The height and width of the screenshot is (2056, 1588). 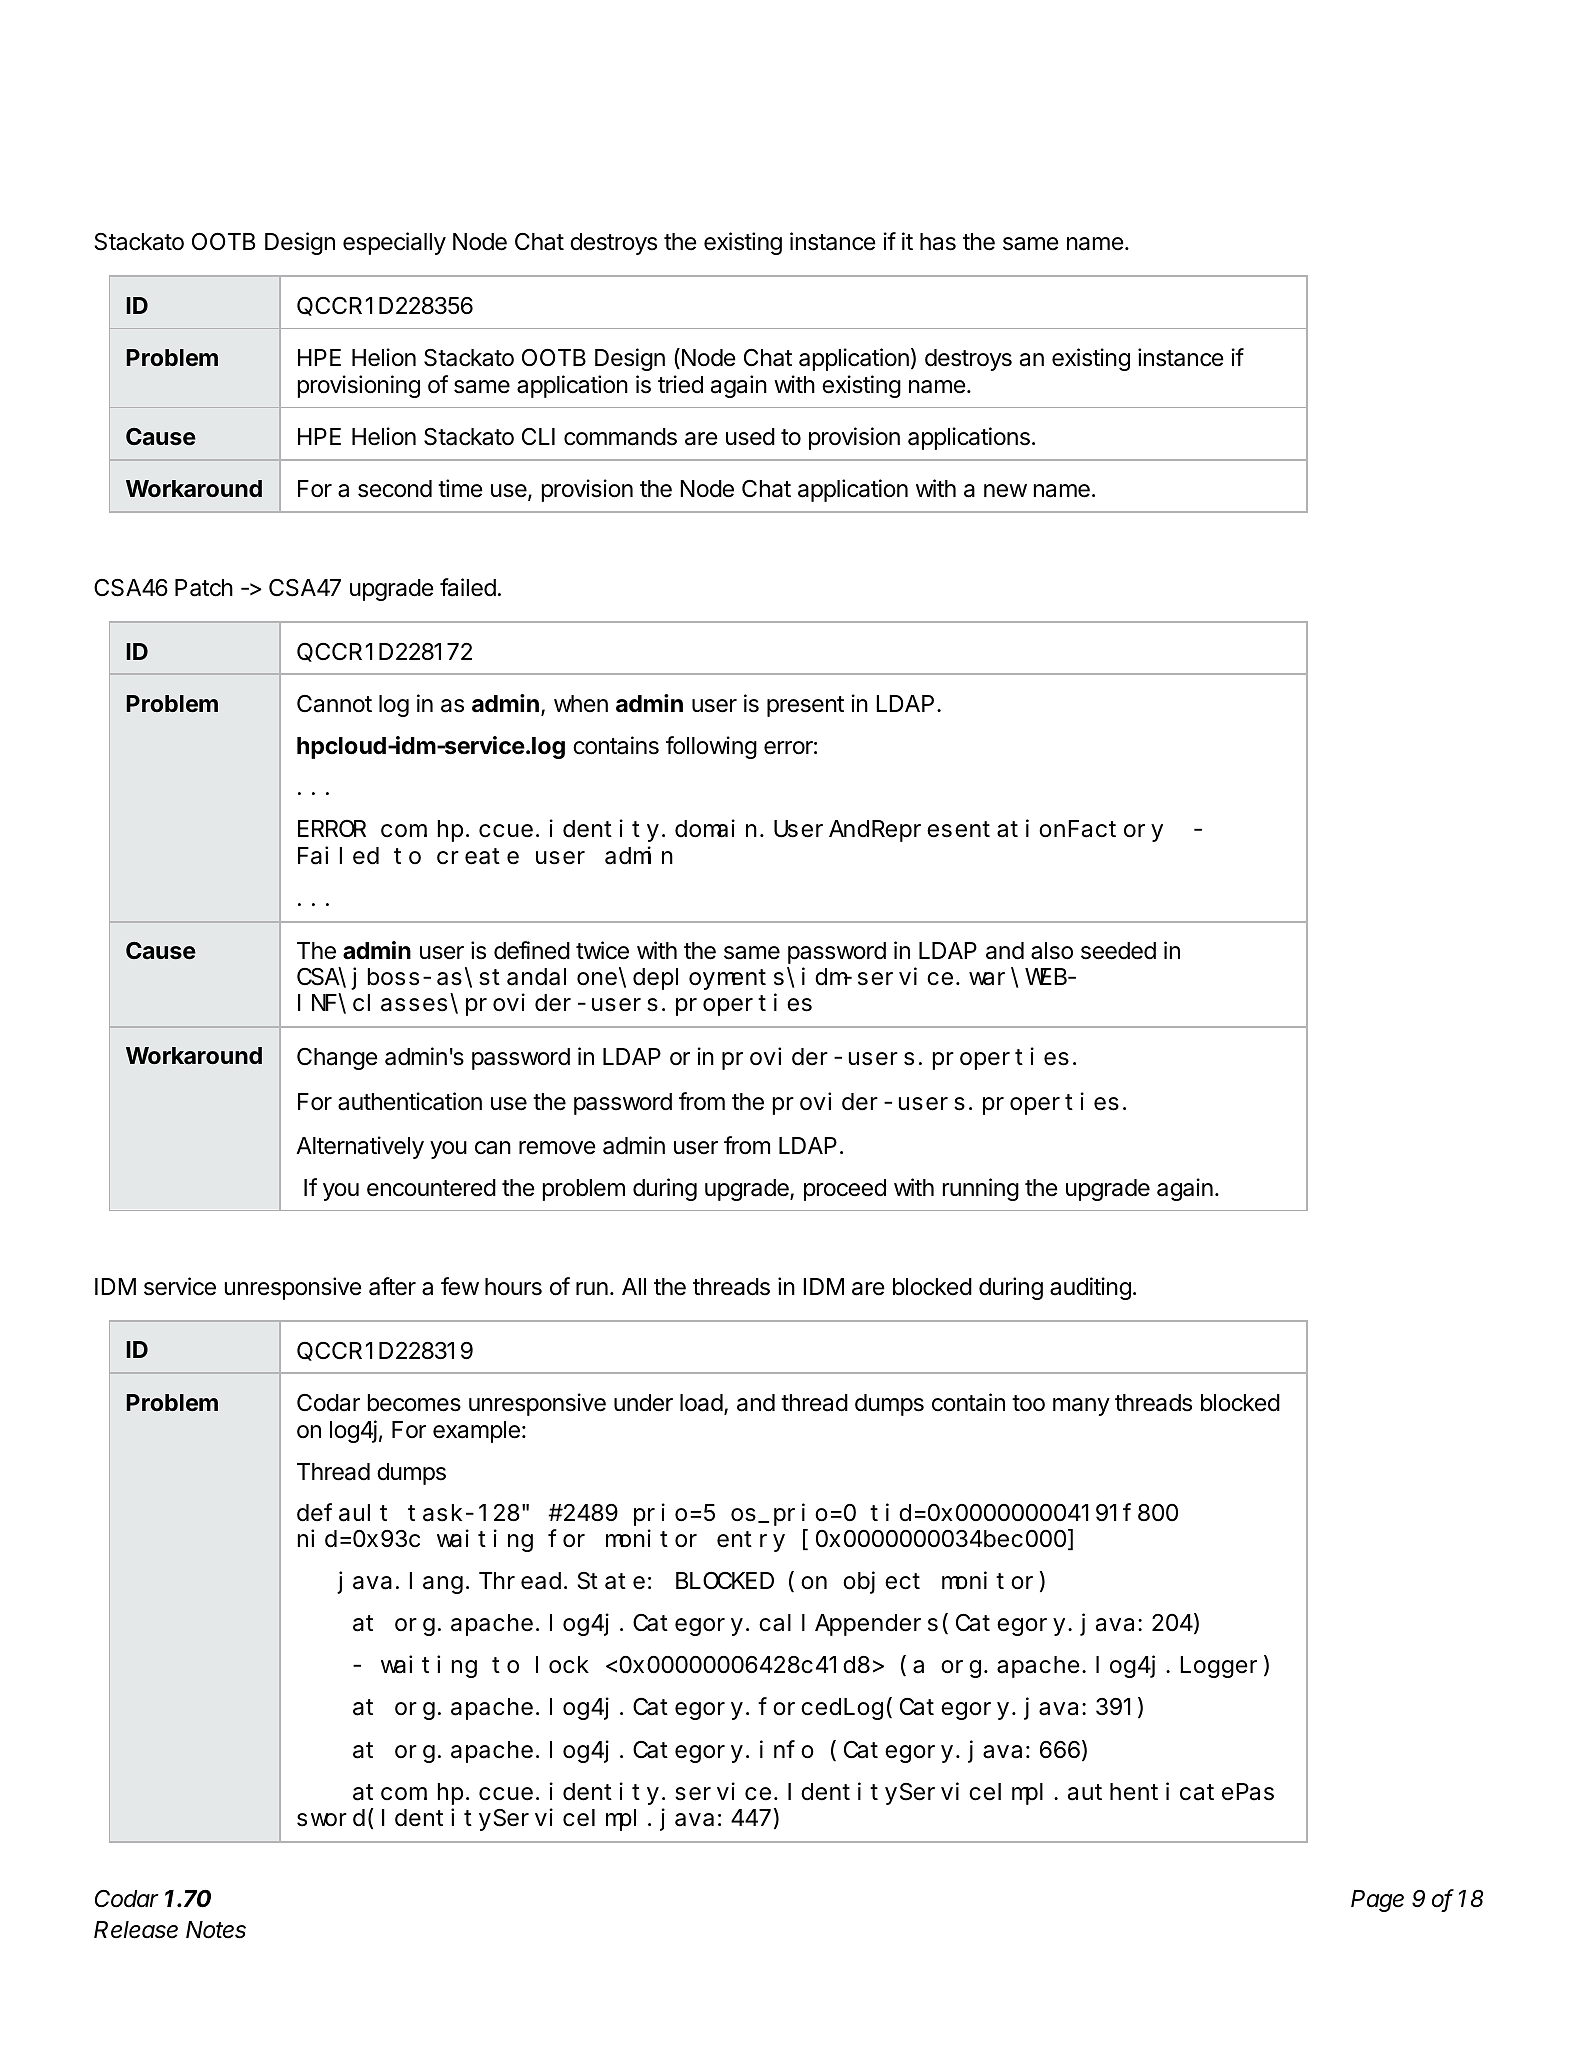 I want to click on especially, so click(x=394, y=243).
